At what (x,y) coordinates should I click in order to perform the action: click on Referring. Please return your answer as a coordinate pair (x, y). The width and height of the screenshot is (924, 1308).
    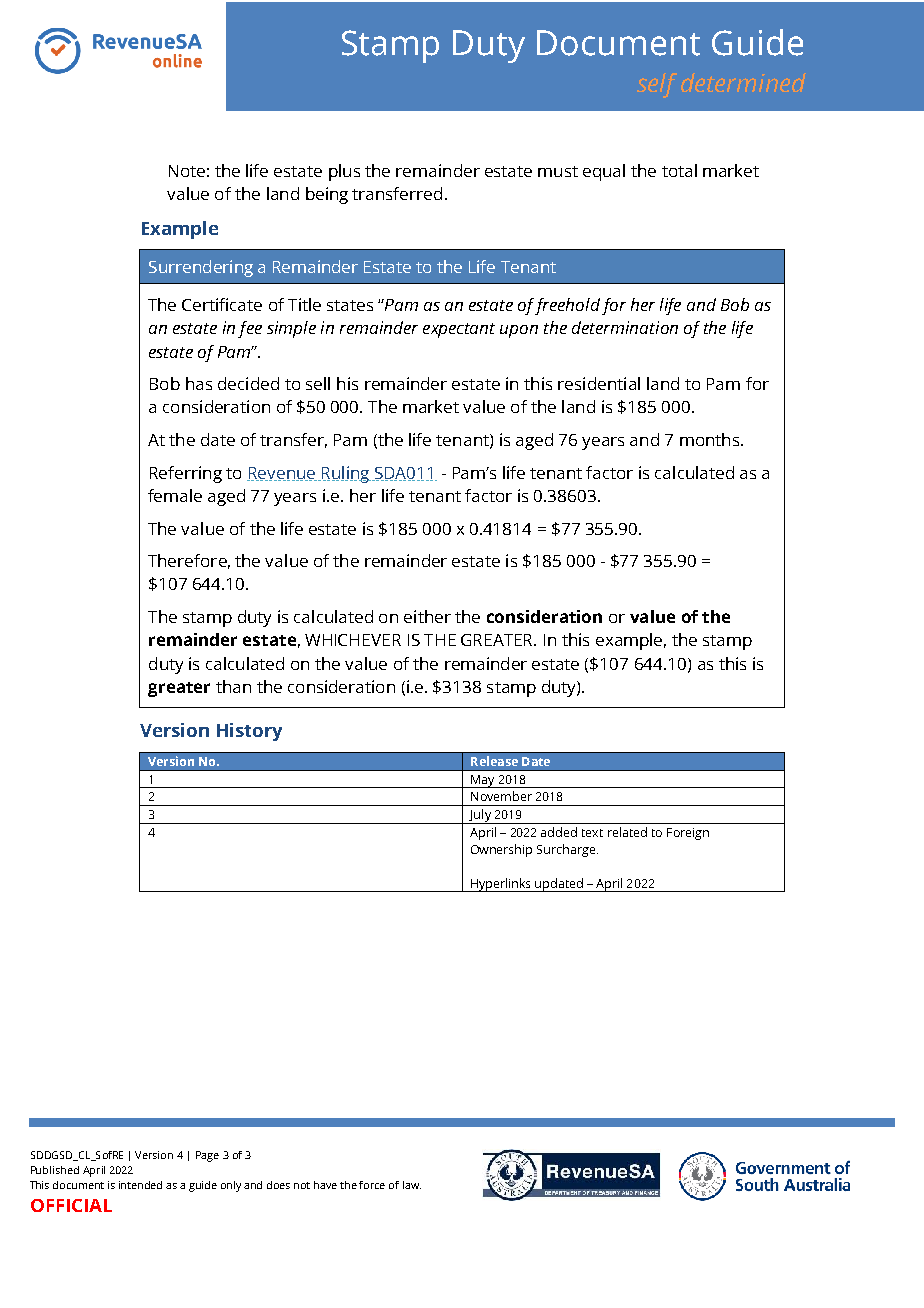
    Looking at the image, I should click on (186, 474).
